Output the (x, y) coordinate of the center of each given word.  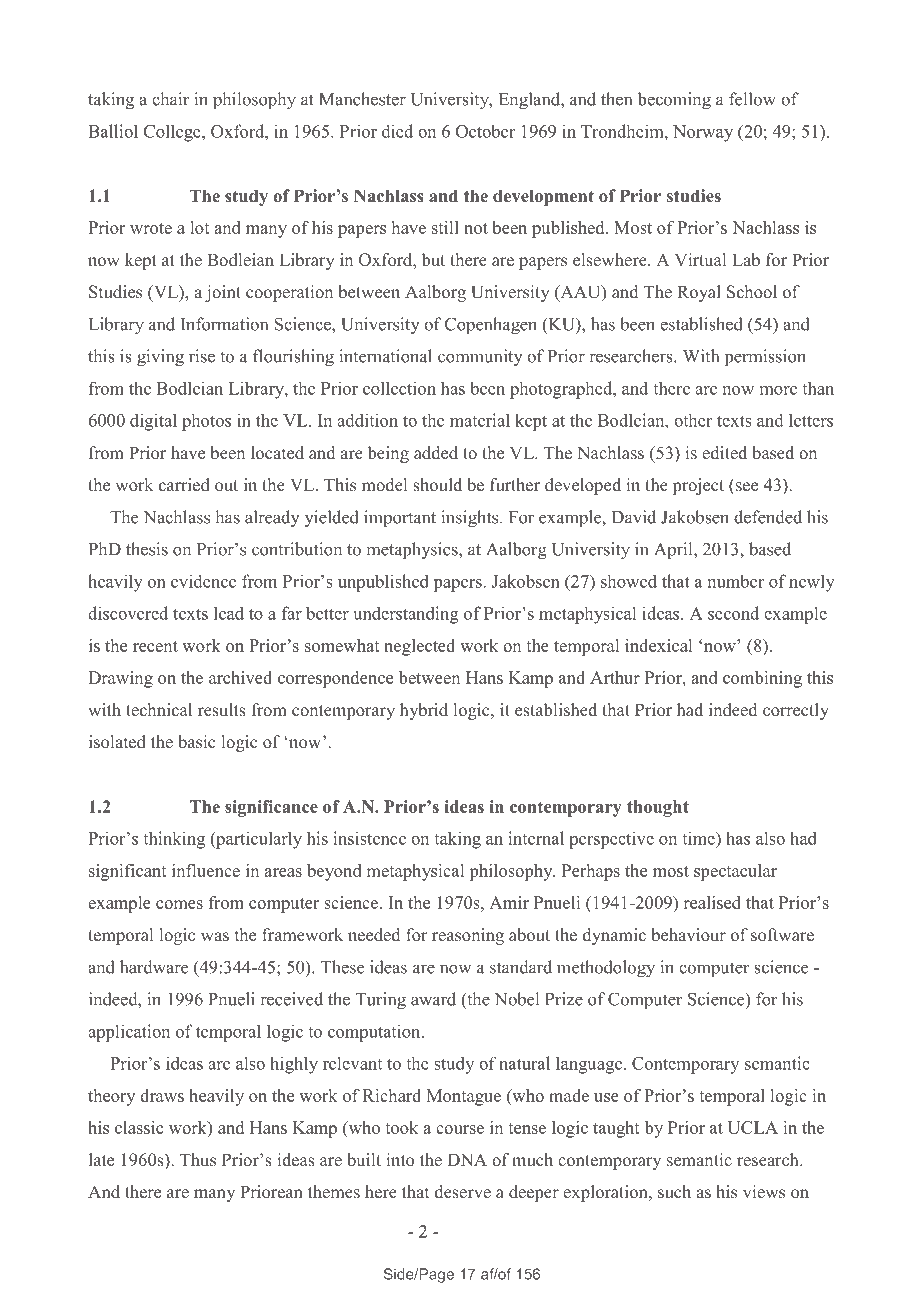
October (485, 131)
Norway (703, 133)
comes (179, 904)
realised (712, 902)
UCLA (753, 1127)
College (173, 133)
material (480, 420)
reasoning (468, 936)
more (778, 390)
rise (202, 356)
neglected (419, 647)
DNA (467, 1159)
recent (155, 646)
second (733, 613)
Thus (198, 1159)
